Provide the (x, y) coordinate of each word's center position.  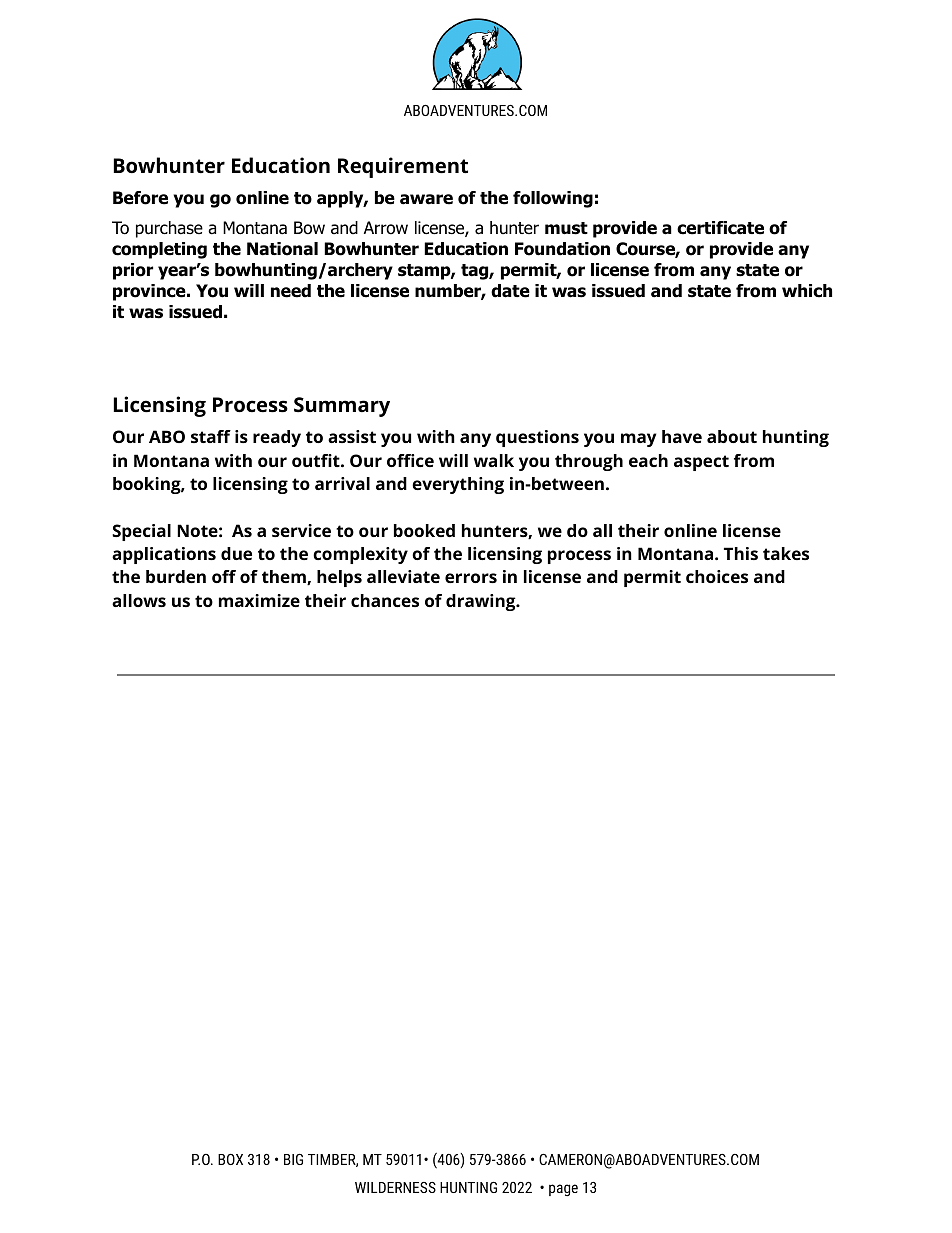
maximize (259, 600)
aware (426, 199)
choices (717, 576)
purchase (169, 229)
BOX (230, 1159)
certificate (720, 228)
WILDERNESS (395, 1187)
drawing (482, 602)
